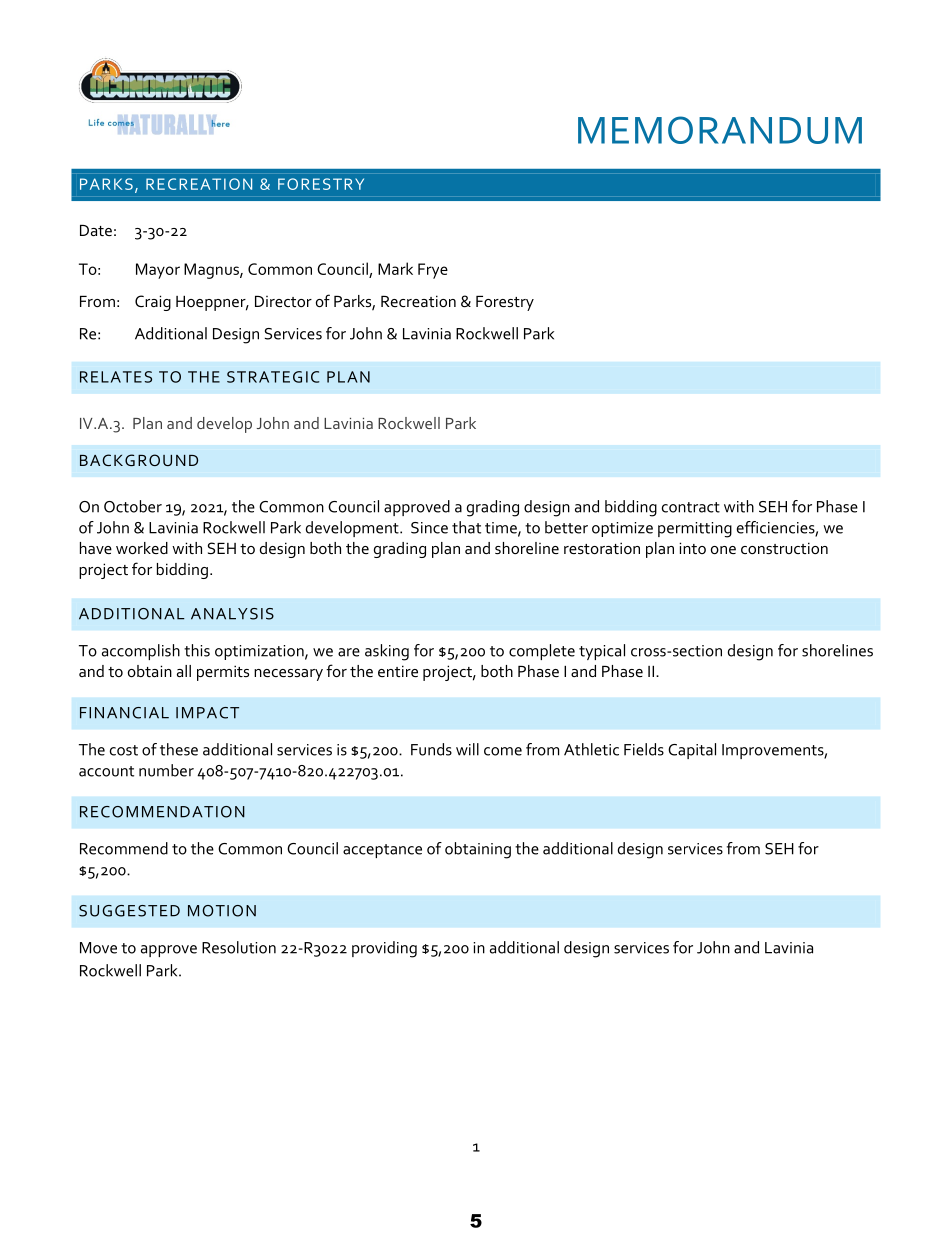  I want to click on typical, so click(602, 652).
